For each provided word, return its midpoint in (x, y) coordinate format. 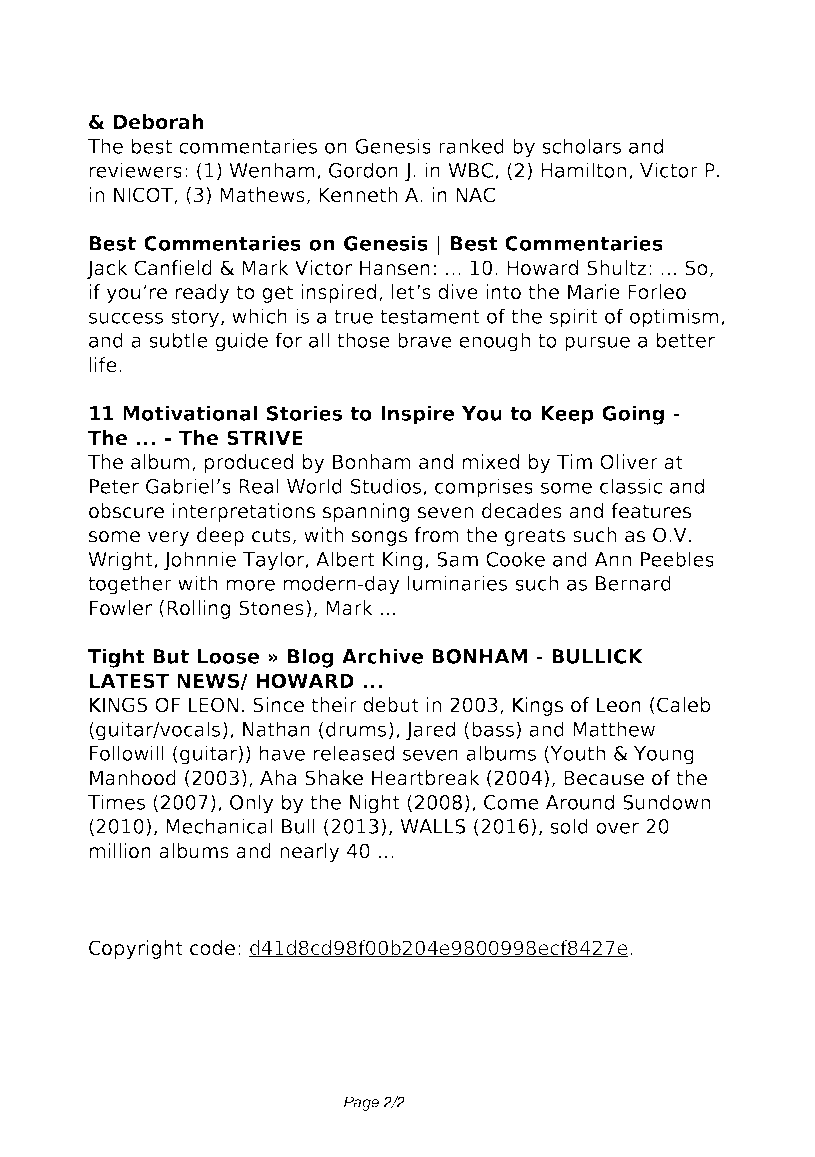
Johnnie (200, 561)
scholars (581, 146)
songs (379, 538)
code (212, 948)
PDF (184, 44)
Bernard (633, 583)
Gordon (363, 170)
